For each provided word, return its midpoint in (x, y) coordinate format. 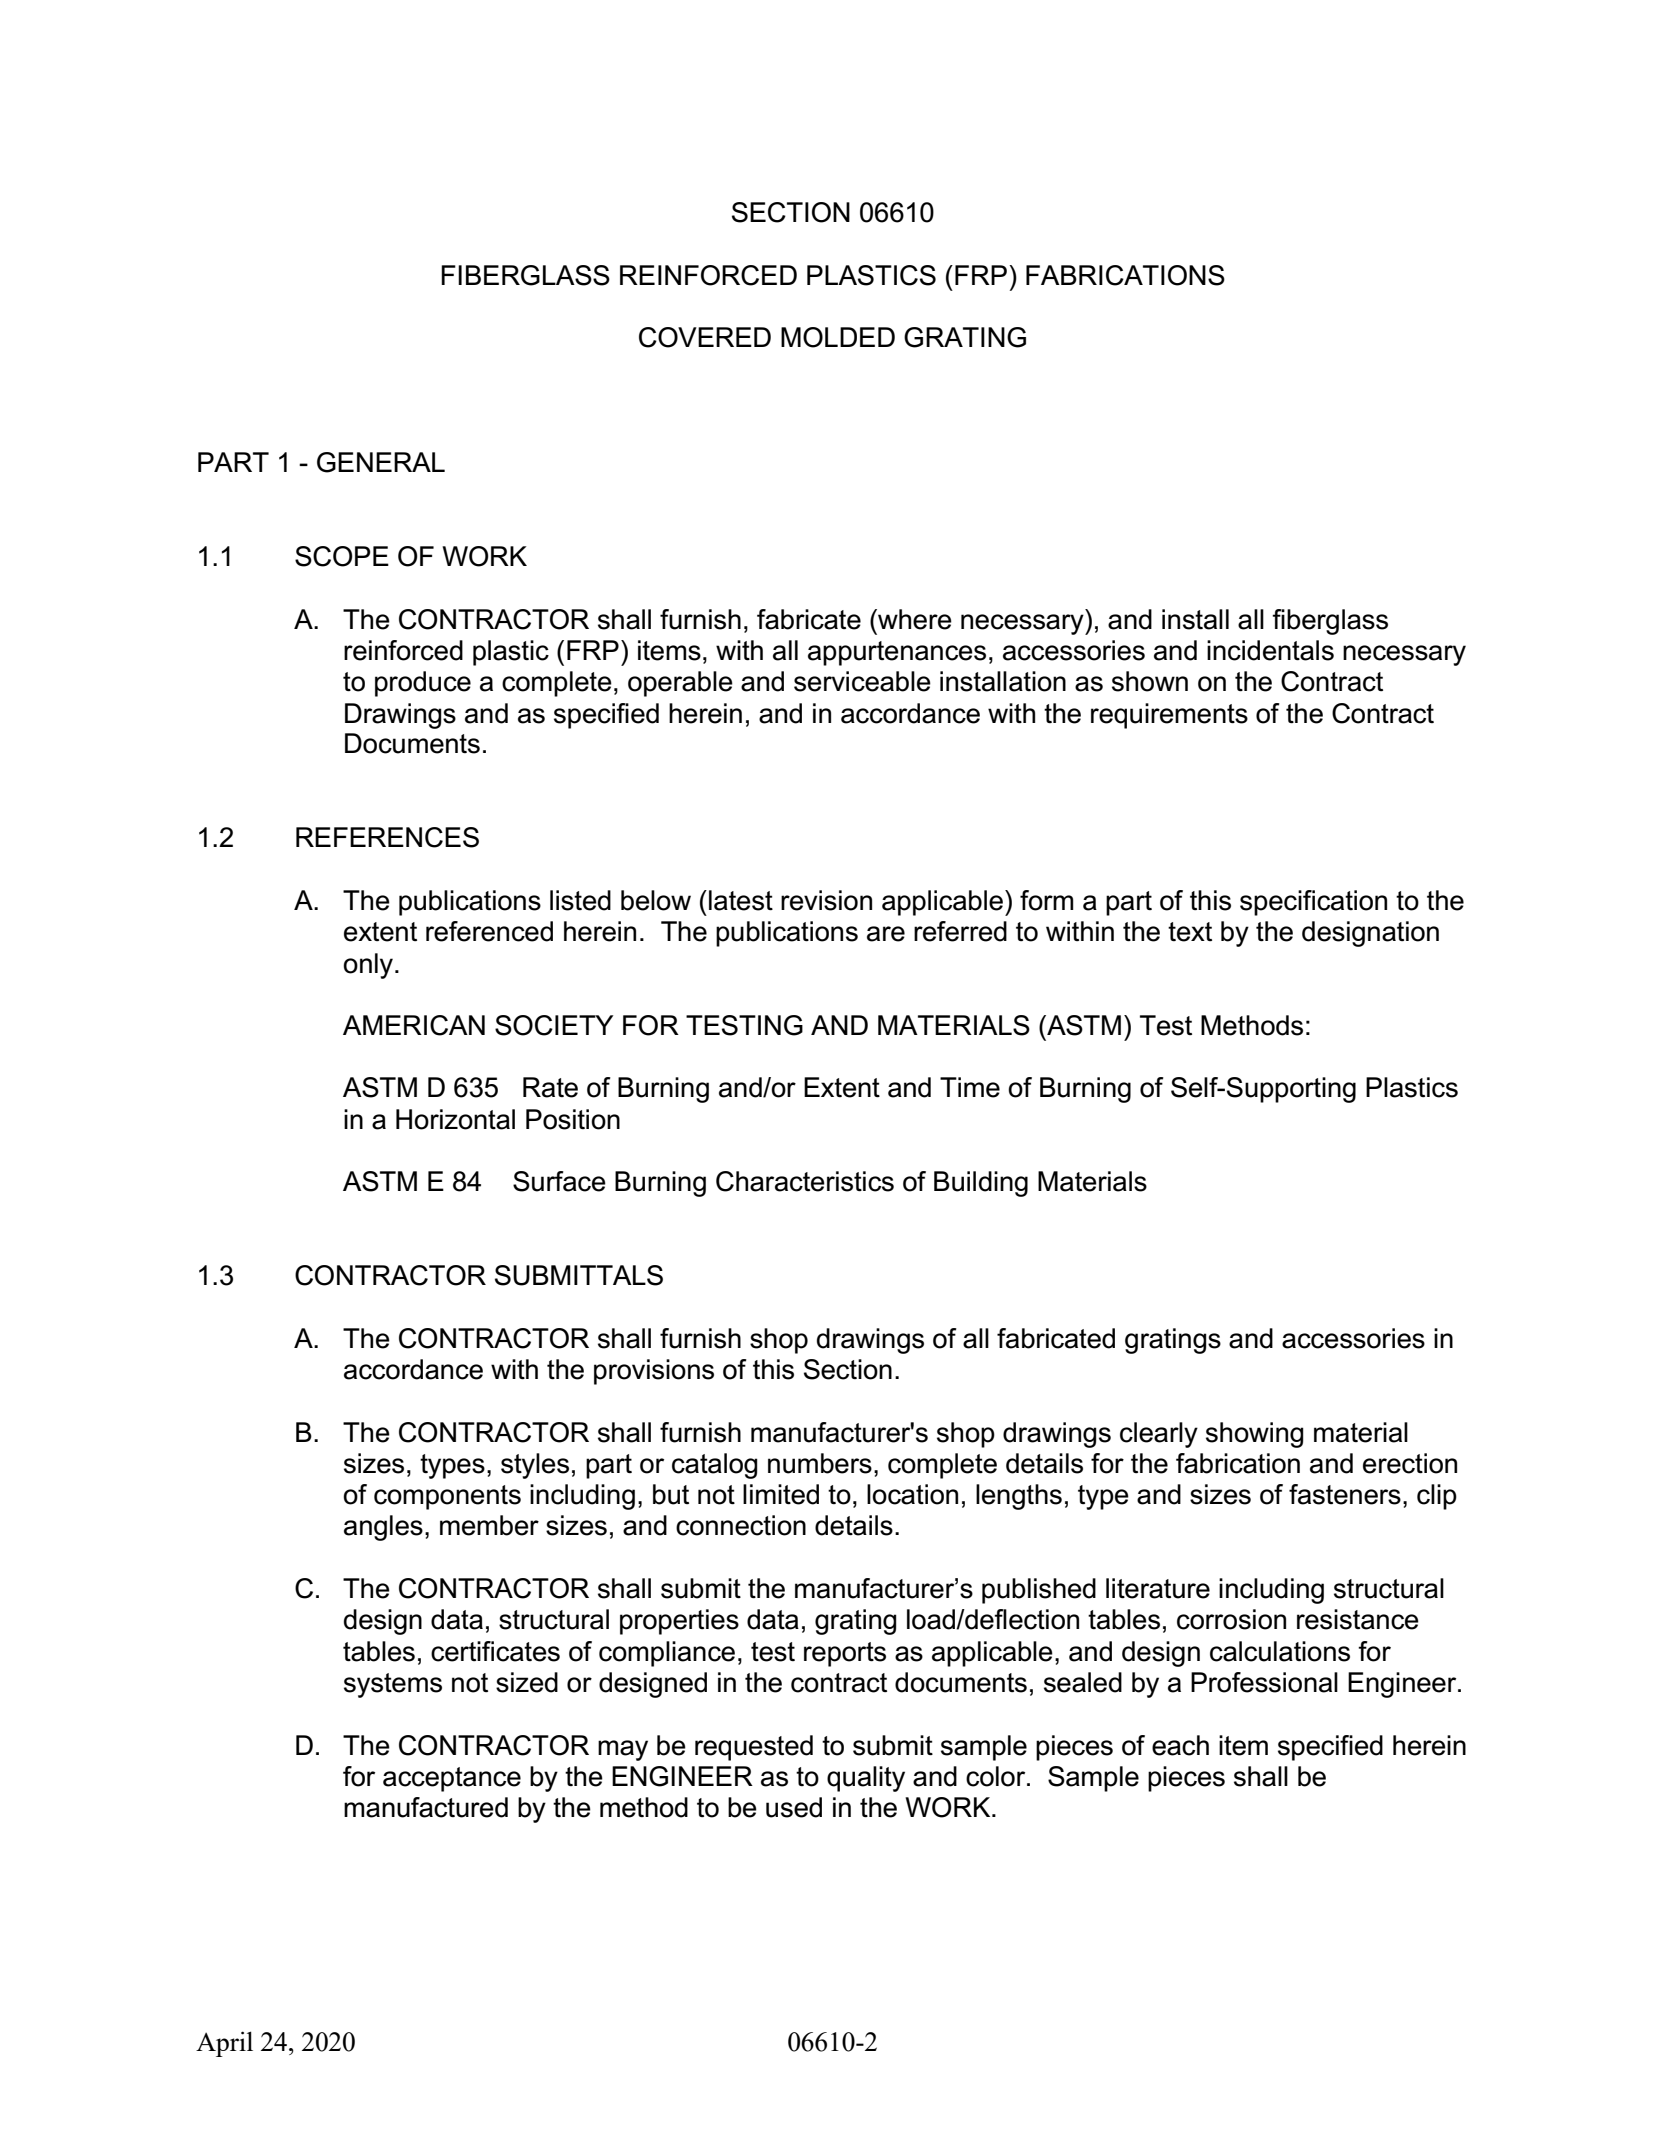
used (794, 1807)
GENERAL (381, 462)
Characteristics (805, 1181)
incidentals (1270, 650)
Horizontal (455, 1119)
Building (981, 1184)
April (224, 2044)
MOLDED (838, 337)
